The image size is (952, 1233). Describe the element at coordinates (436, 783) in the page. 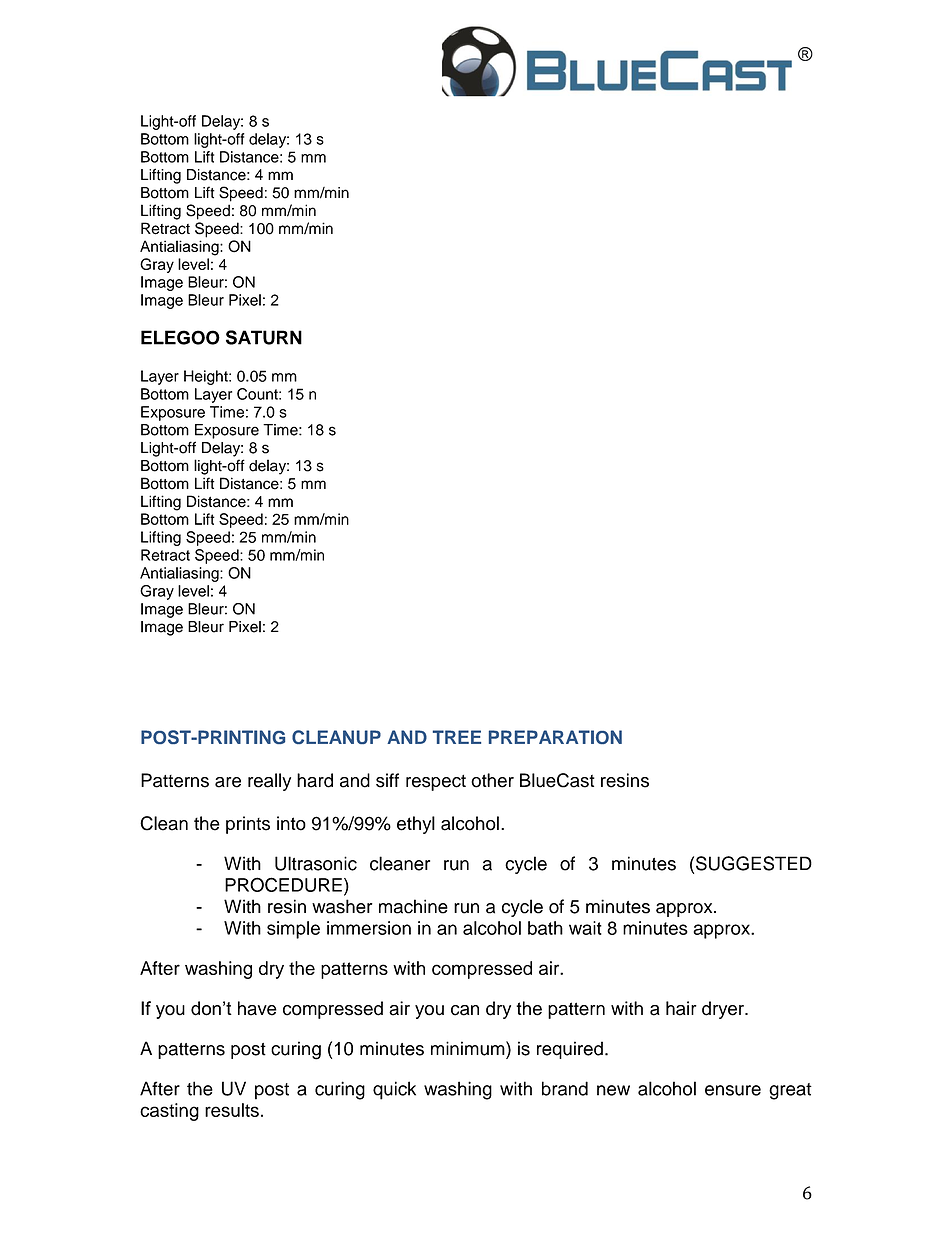

I see `respect` at that location.
